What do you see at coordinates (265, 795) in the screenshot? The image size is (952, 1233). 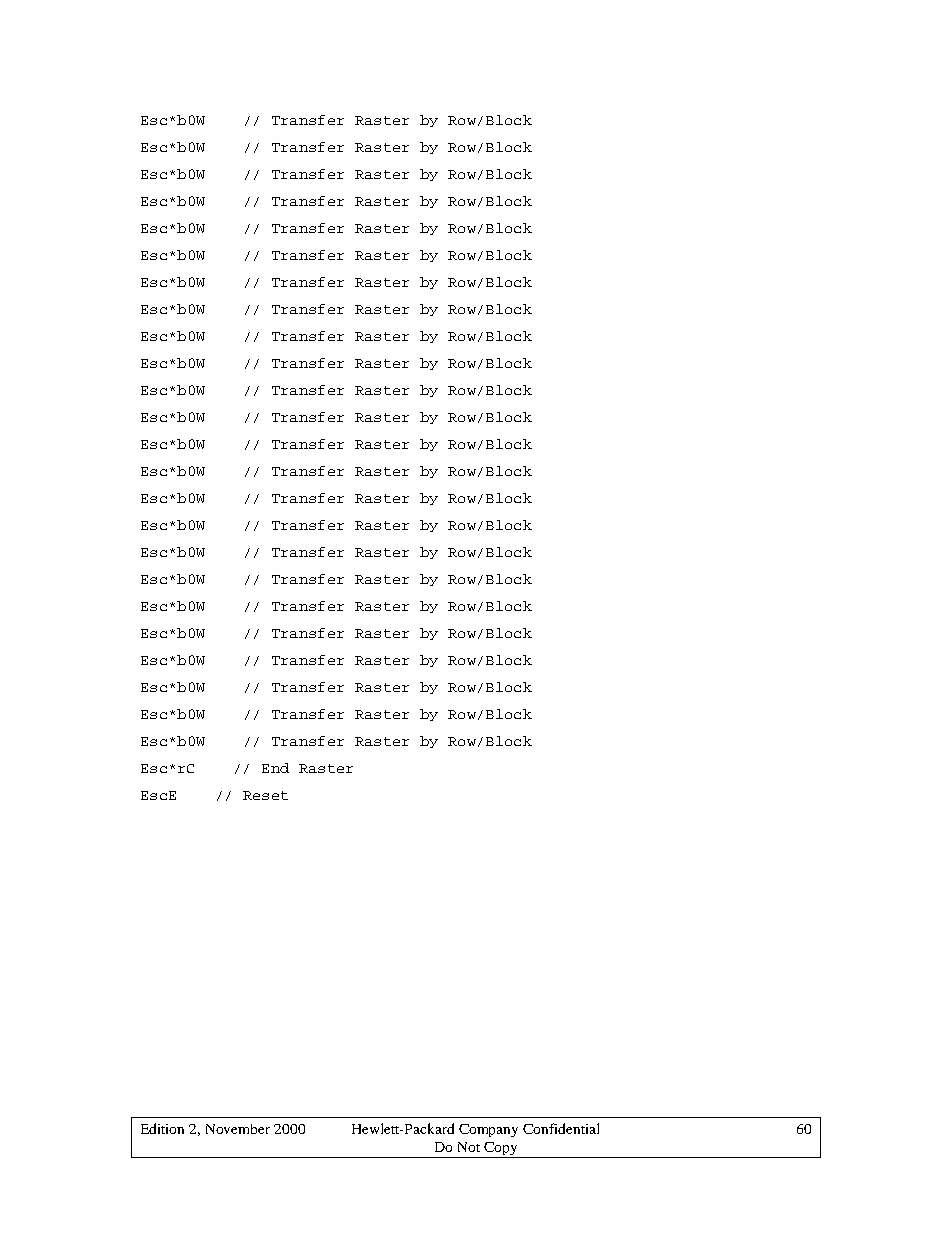 I see `Reset` at bounding box center [265, 795].
